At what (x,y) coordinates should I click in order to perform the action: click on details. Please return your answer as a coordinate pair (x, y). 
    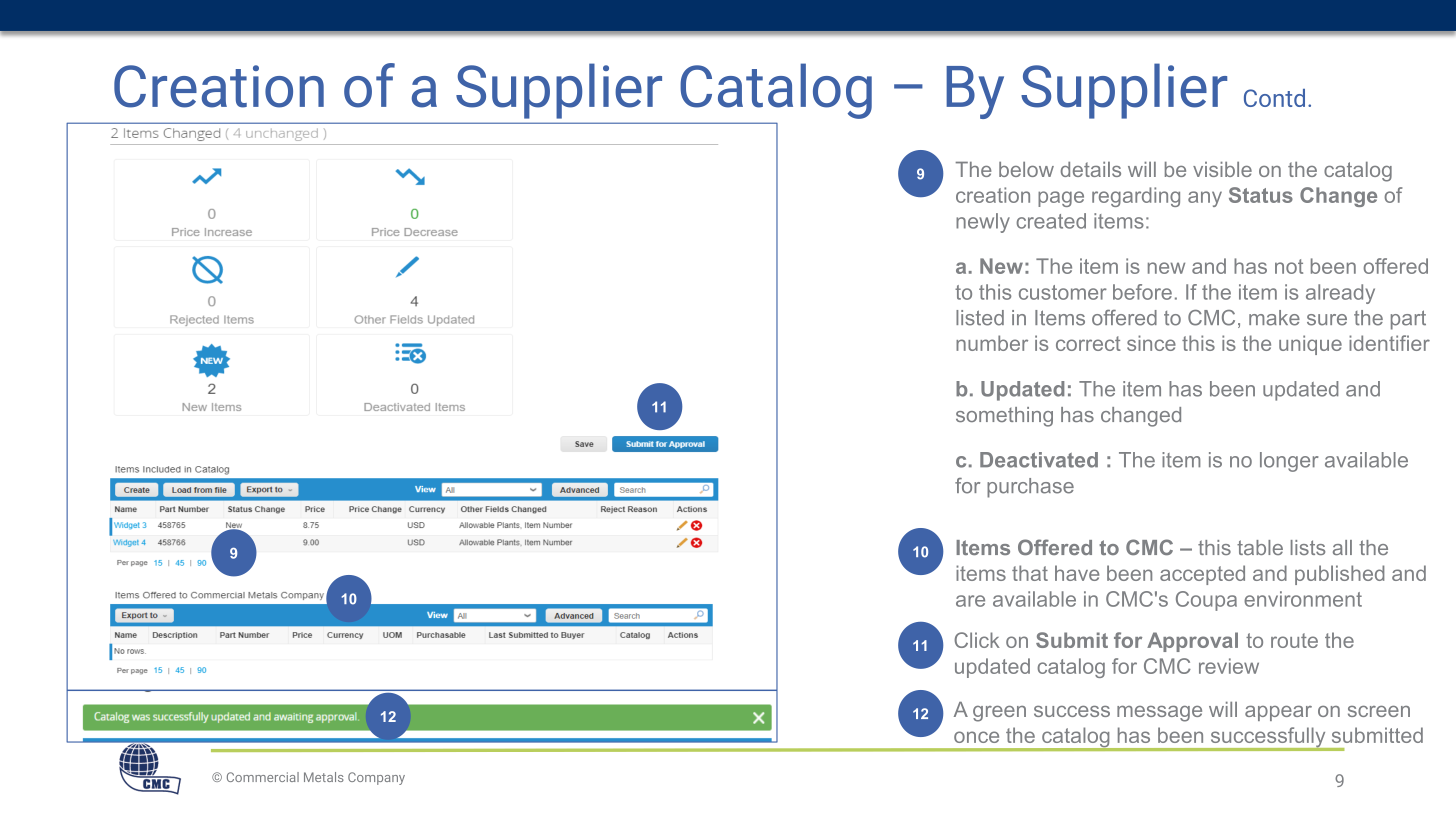
    Looking at the image, I should click on (1091, 169).
